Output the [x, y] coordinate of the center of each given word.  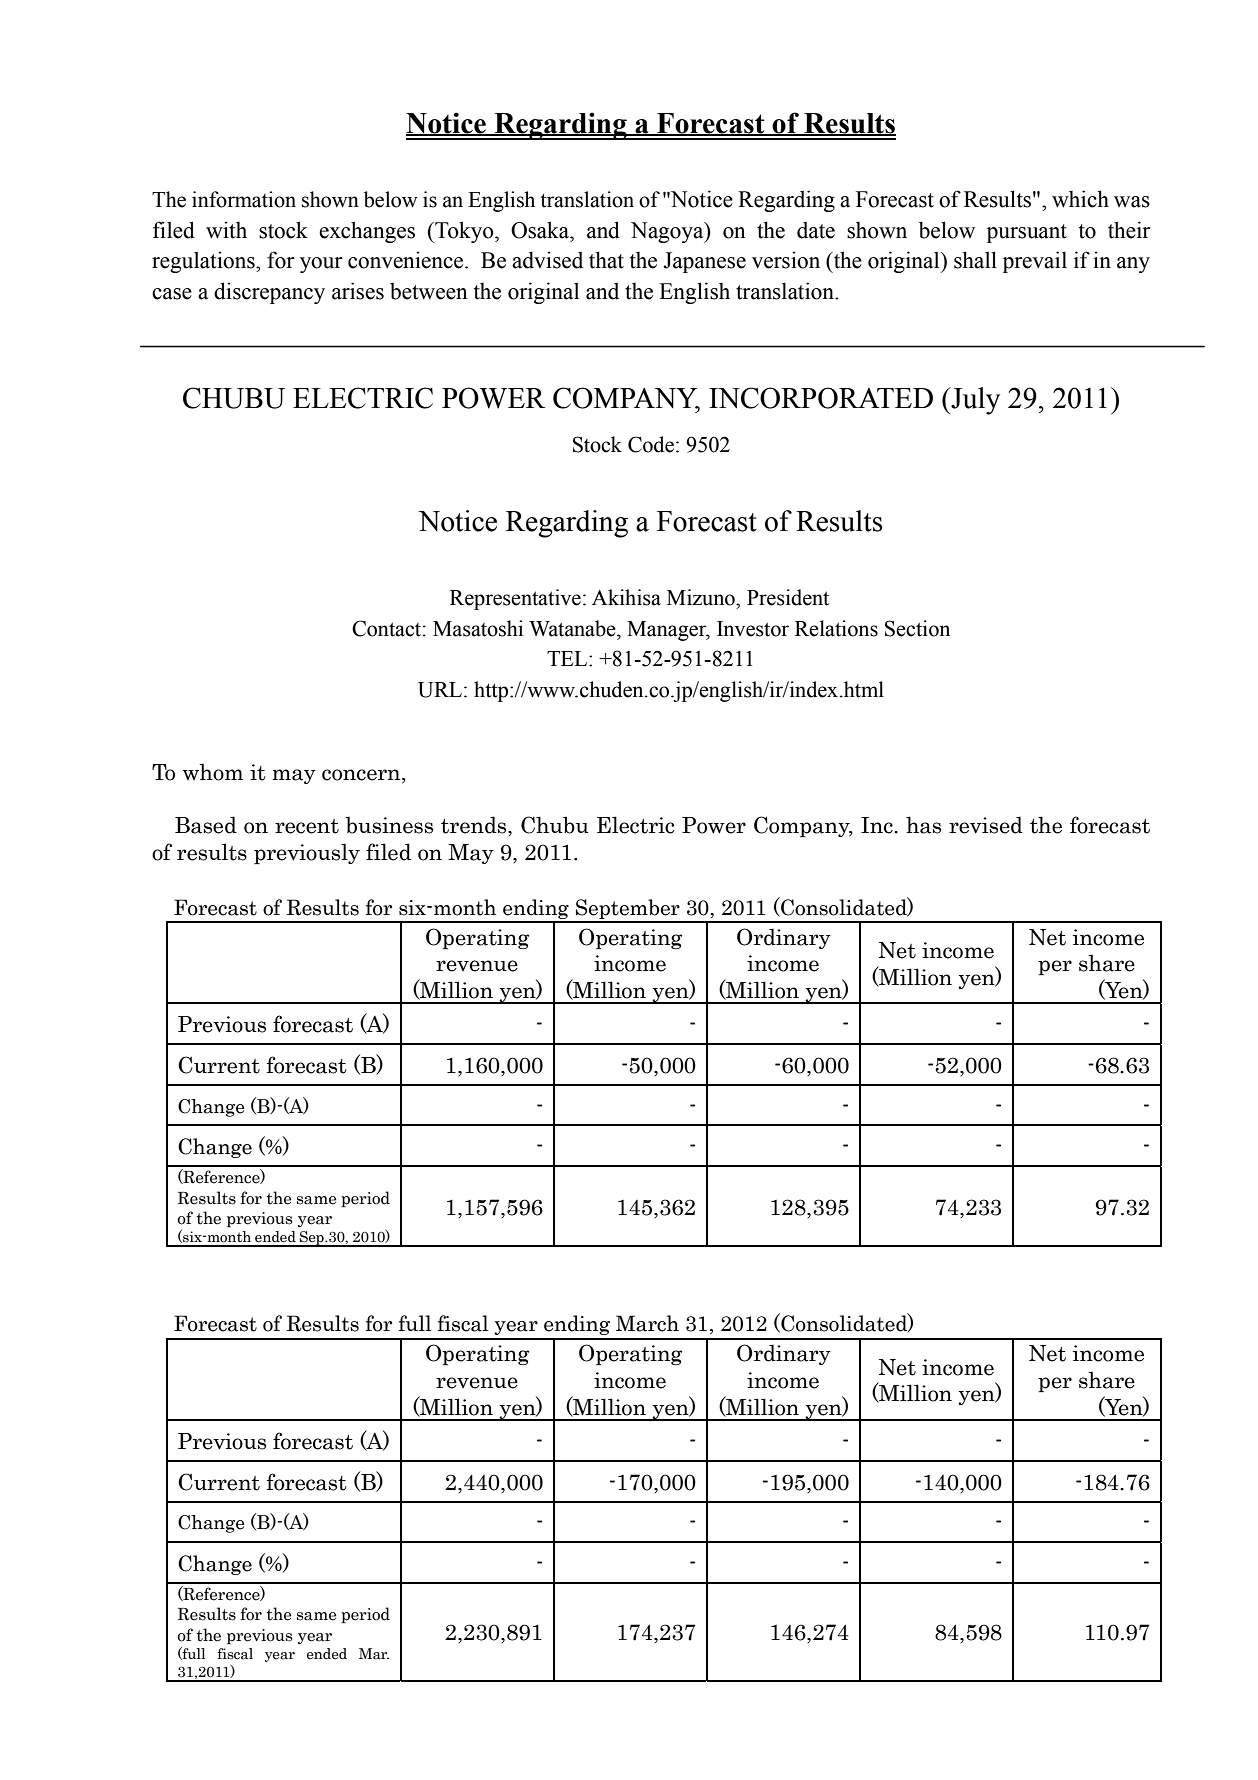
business [389, 825]
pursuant [1027, 233]
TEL [568, 658]
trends [475, 826]
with [226, 230]
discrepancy [269, 293]
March [647, 1323]
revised [986, 825]
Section [917, 628]
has [923, 825]
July [974, 401]
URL [440, 690]
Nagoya [668, 232]
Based [206, 825]
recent [307, 826]
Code [651, 444]
